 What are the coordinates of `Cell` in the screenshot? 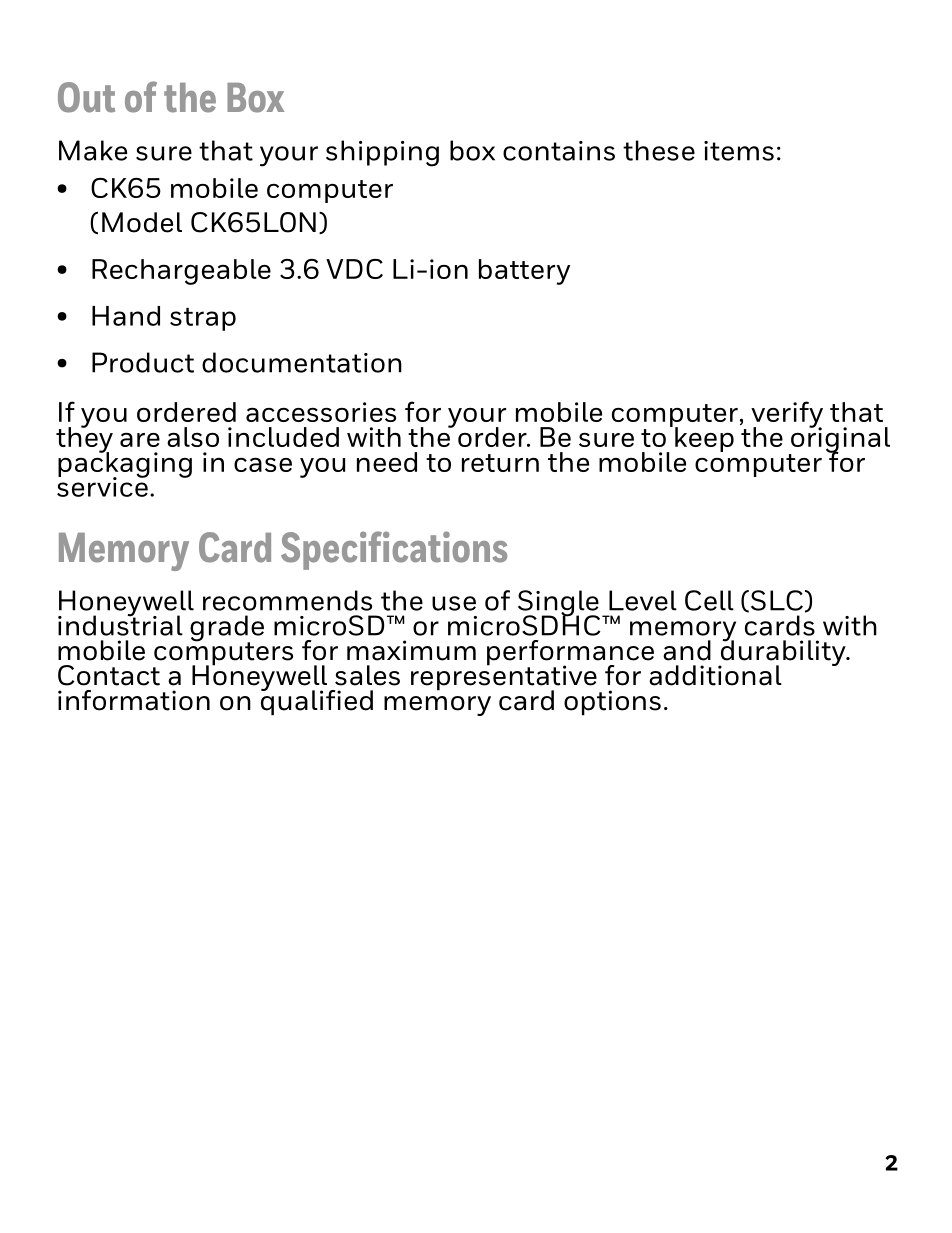 It's located at (709, 600).
